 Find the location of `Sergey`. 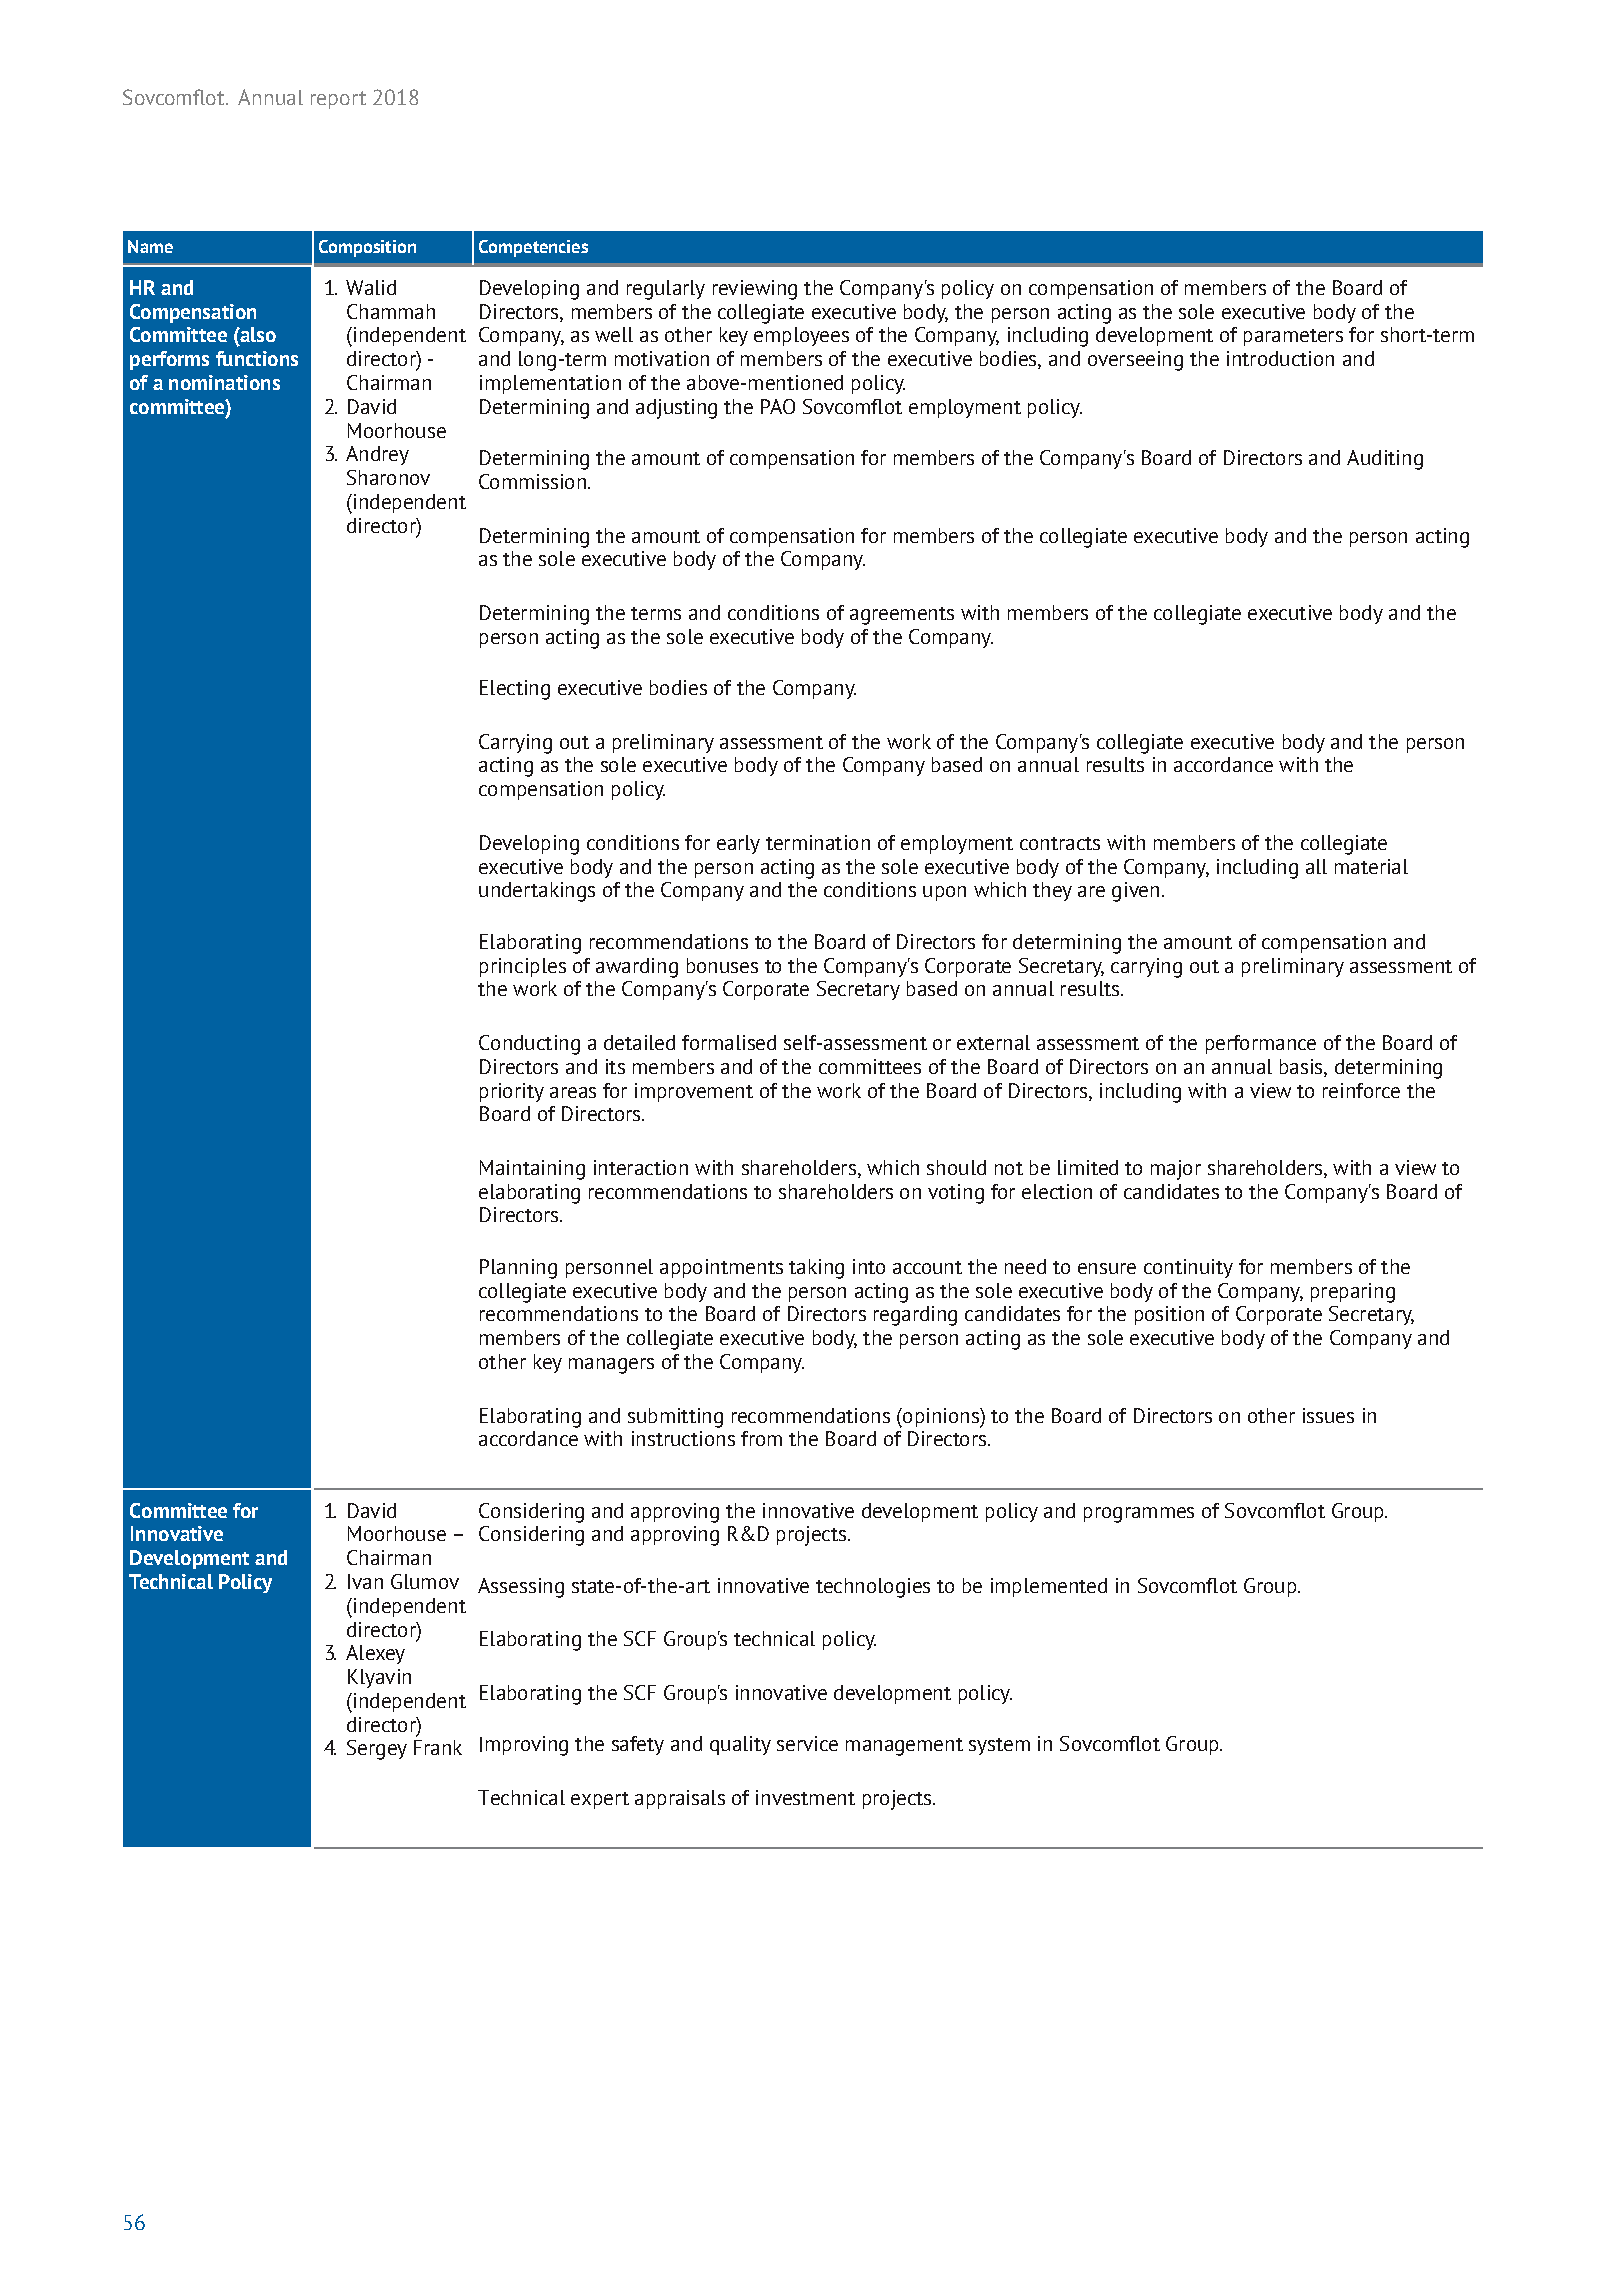

Sergey is located at coordinates (377, 1750).
